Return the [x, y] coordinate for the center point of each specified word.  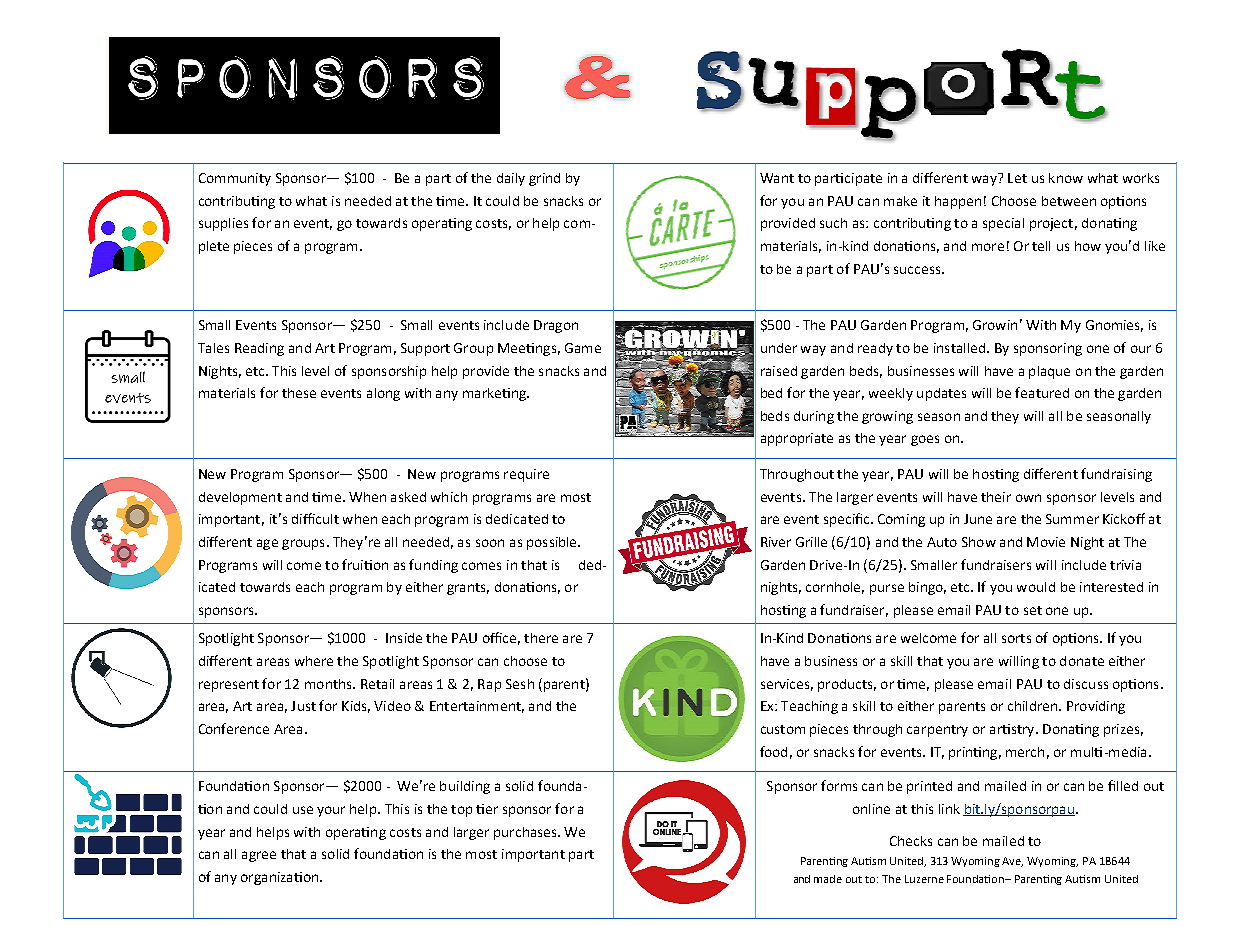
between [1069, 201]
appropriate [797, 439]
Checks [911, 841]
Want [777, 178]
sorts [1016, 638]
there [541, 638]
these [299, 393]
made [828, 879]
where [314, 661]
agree [259, 856]
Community [235, 179]
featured [1042, 392]
